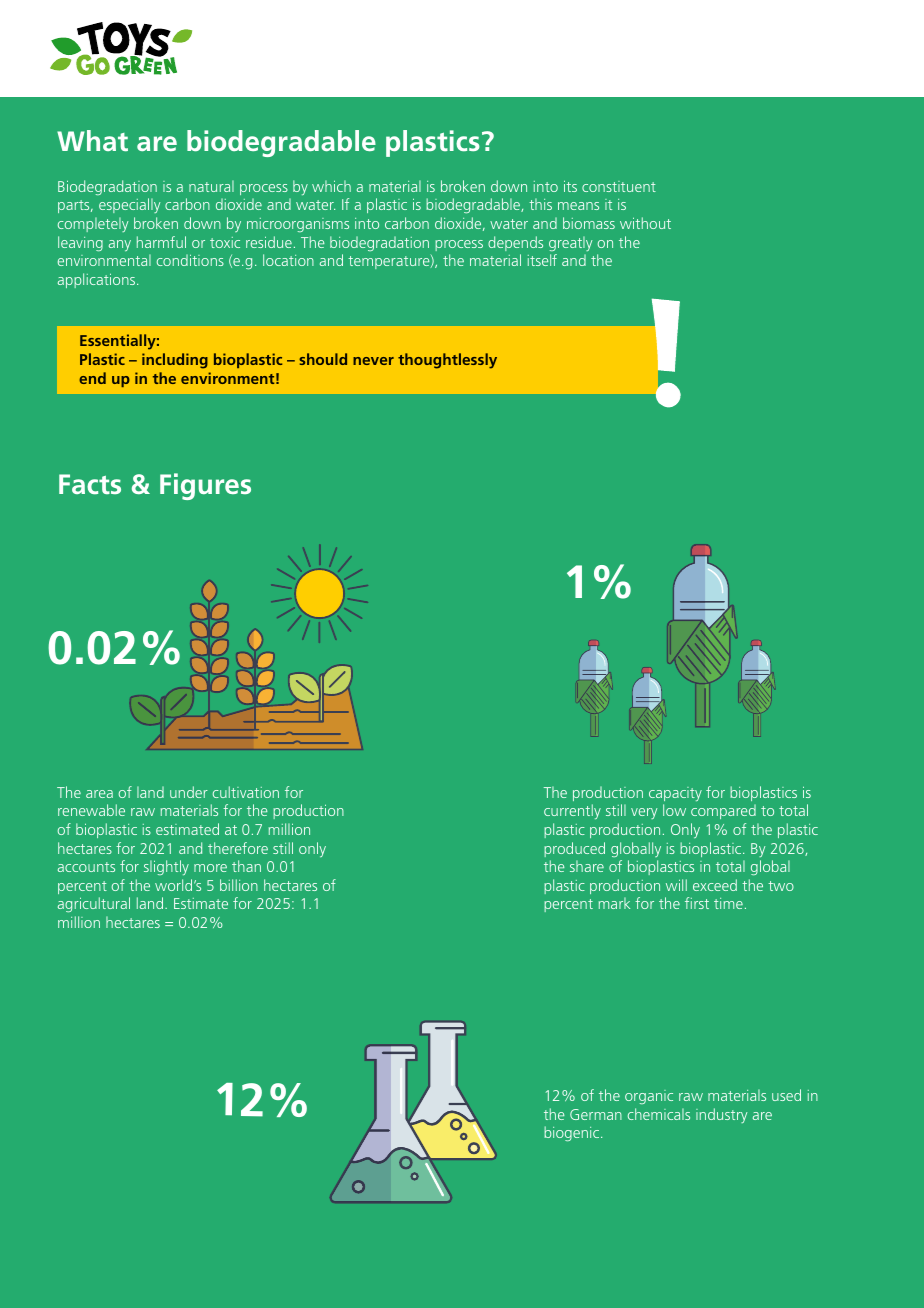 The width and height of the screenshot is (924, 1308). I want to click on under, so click(189, 792).
